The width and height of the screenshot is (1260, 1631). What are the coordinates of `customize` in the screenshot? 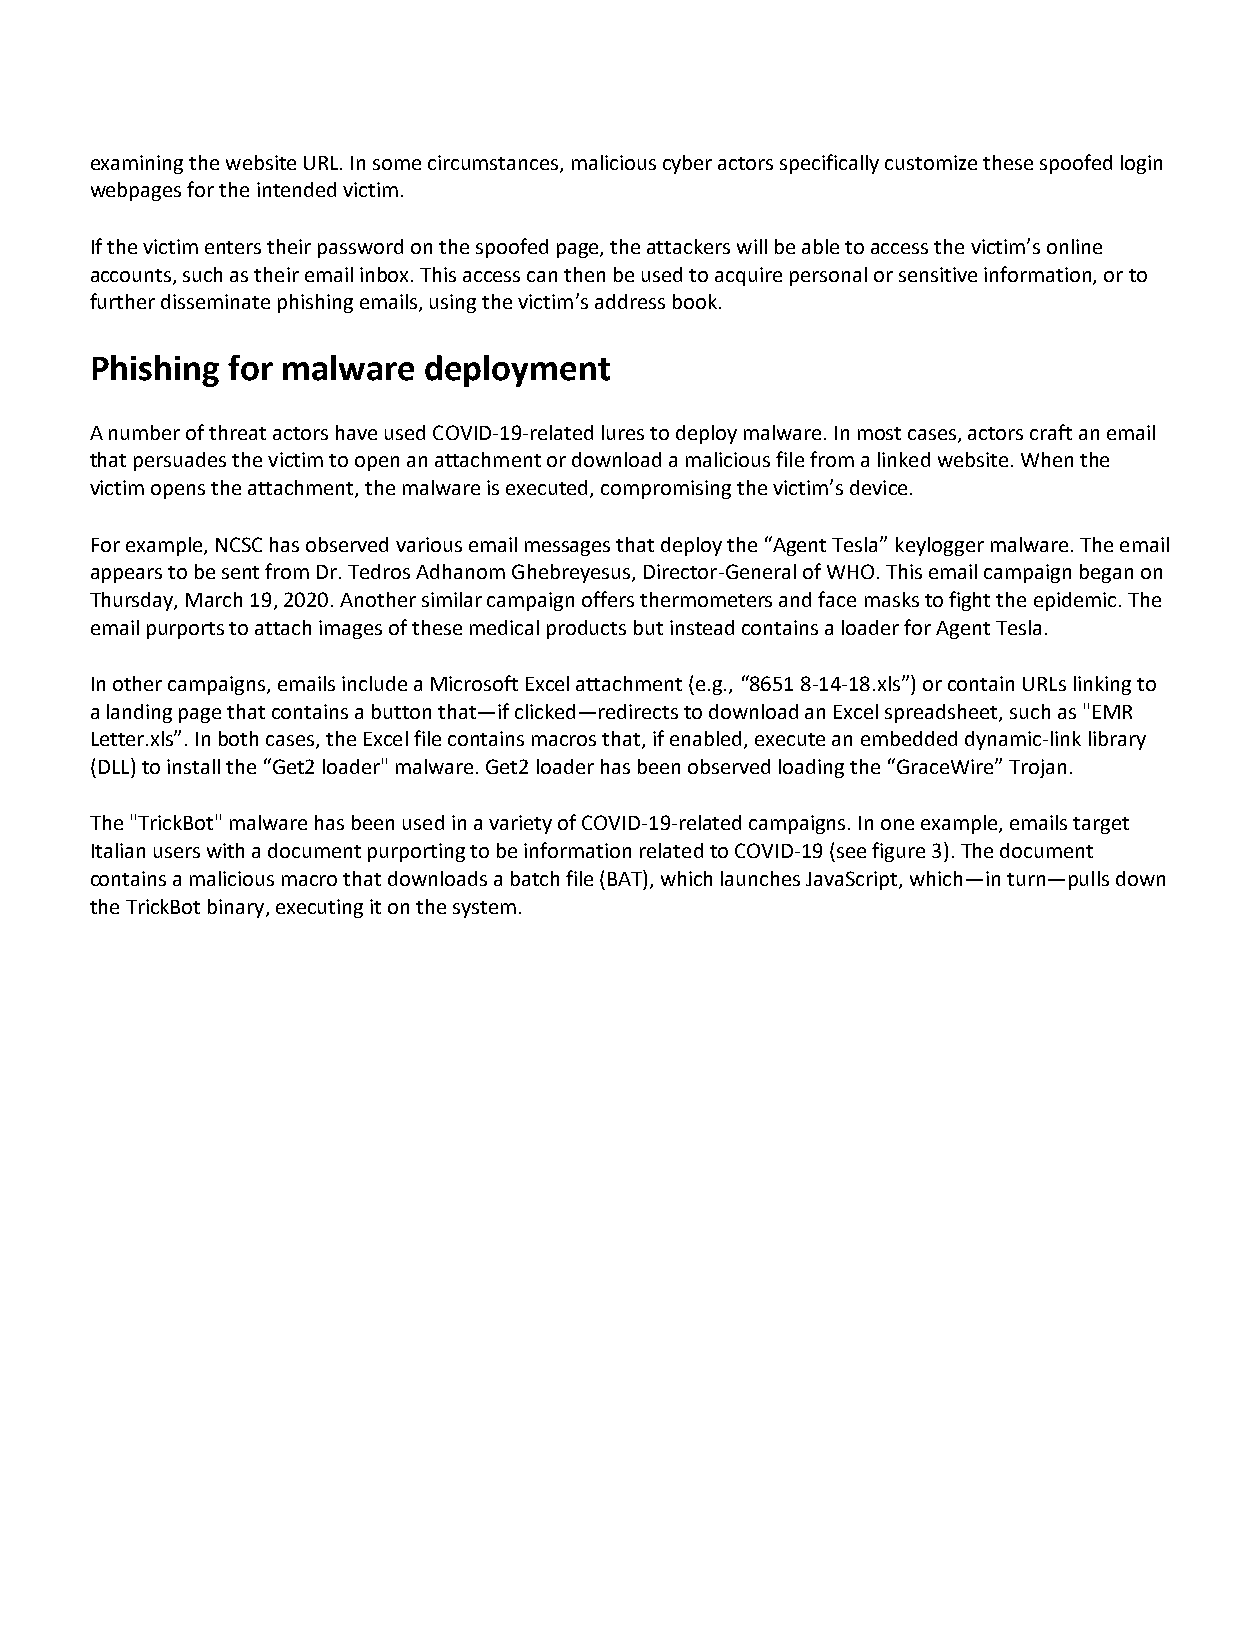 It's located at (931, 162).
